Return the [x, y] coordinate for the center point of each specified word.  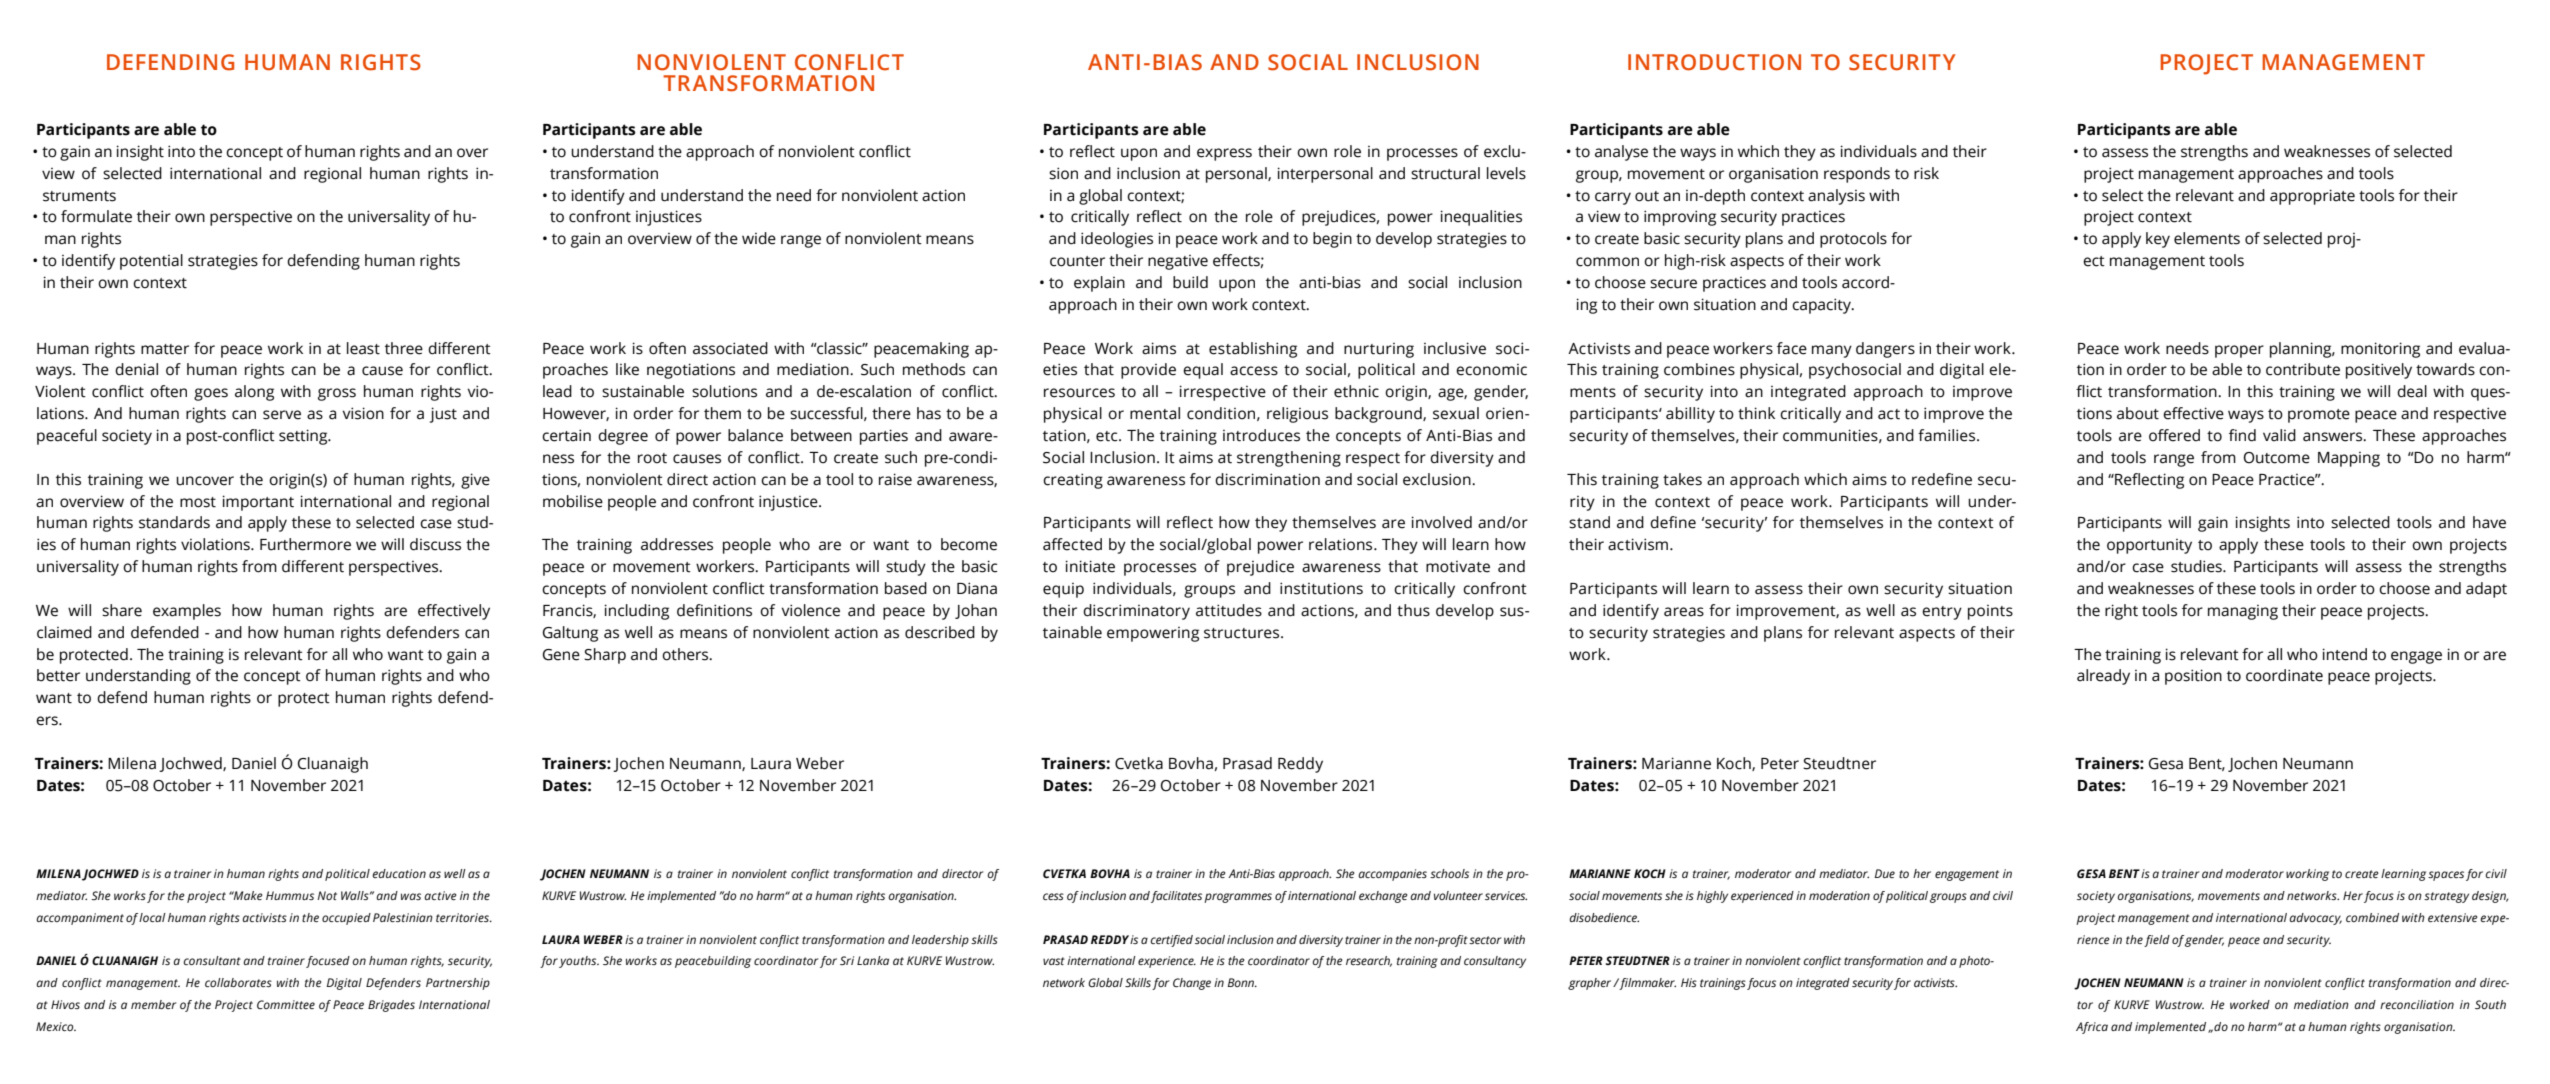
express [1224, 154]
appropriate [2312, 197]
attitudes [1229, 610]
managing [2243, 612]
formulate [96, 216]
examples [187, 612]
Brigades [391, 1006]
